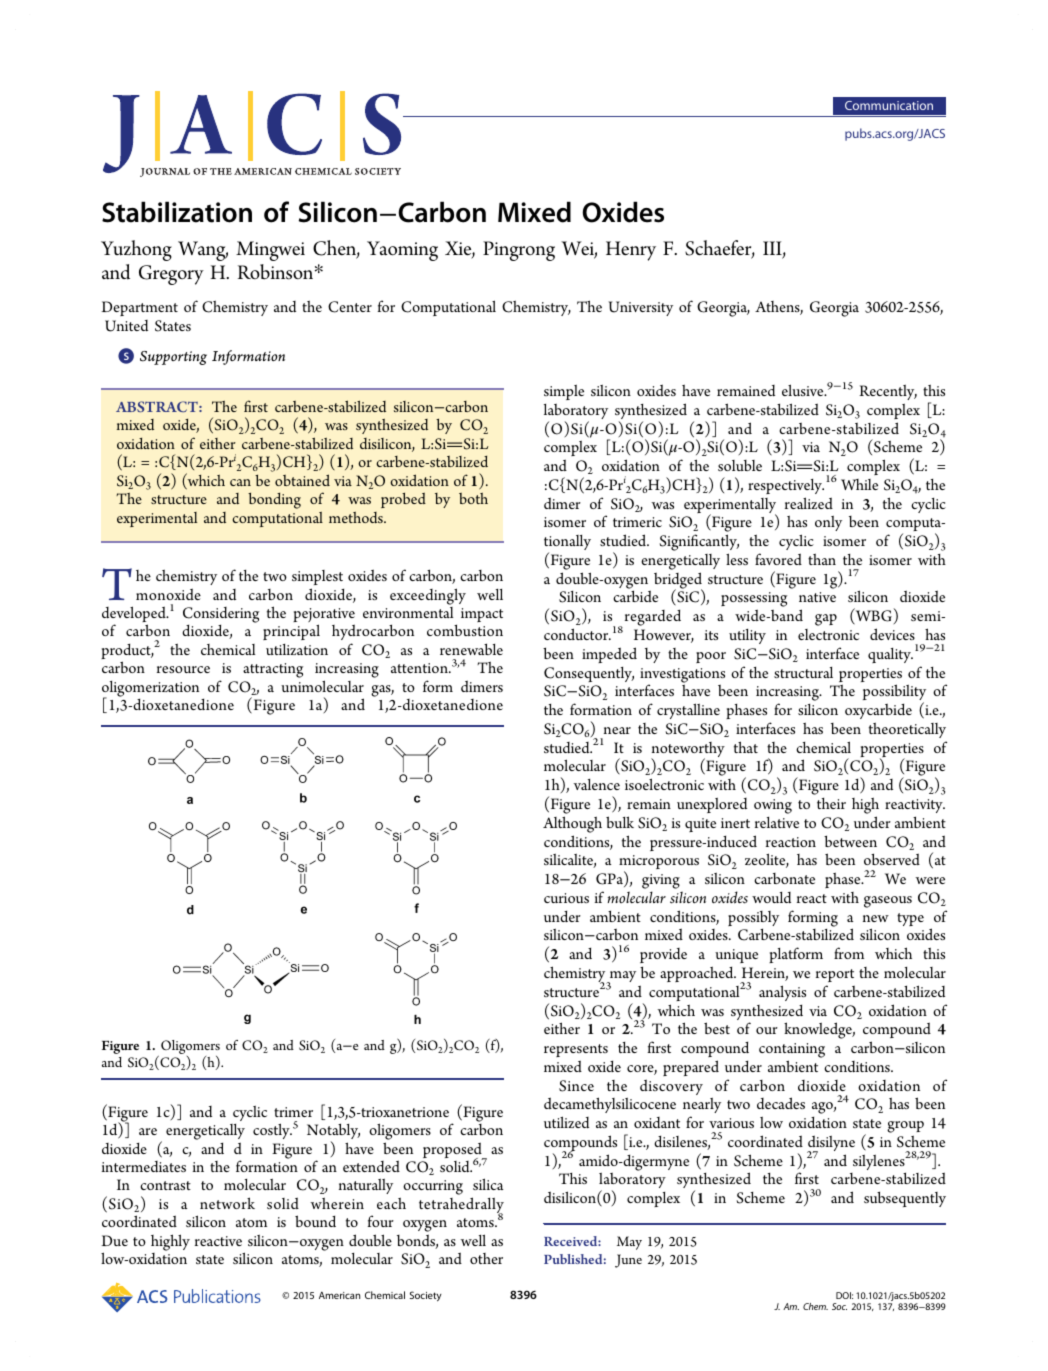 Image resolution: width=1048 pixels, height=1371 pixels. Describe the element at coordinates (227, 1203) in the page. I see `network` at that location.
